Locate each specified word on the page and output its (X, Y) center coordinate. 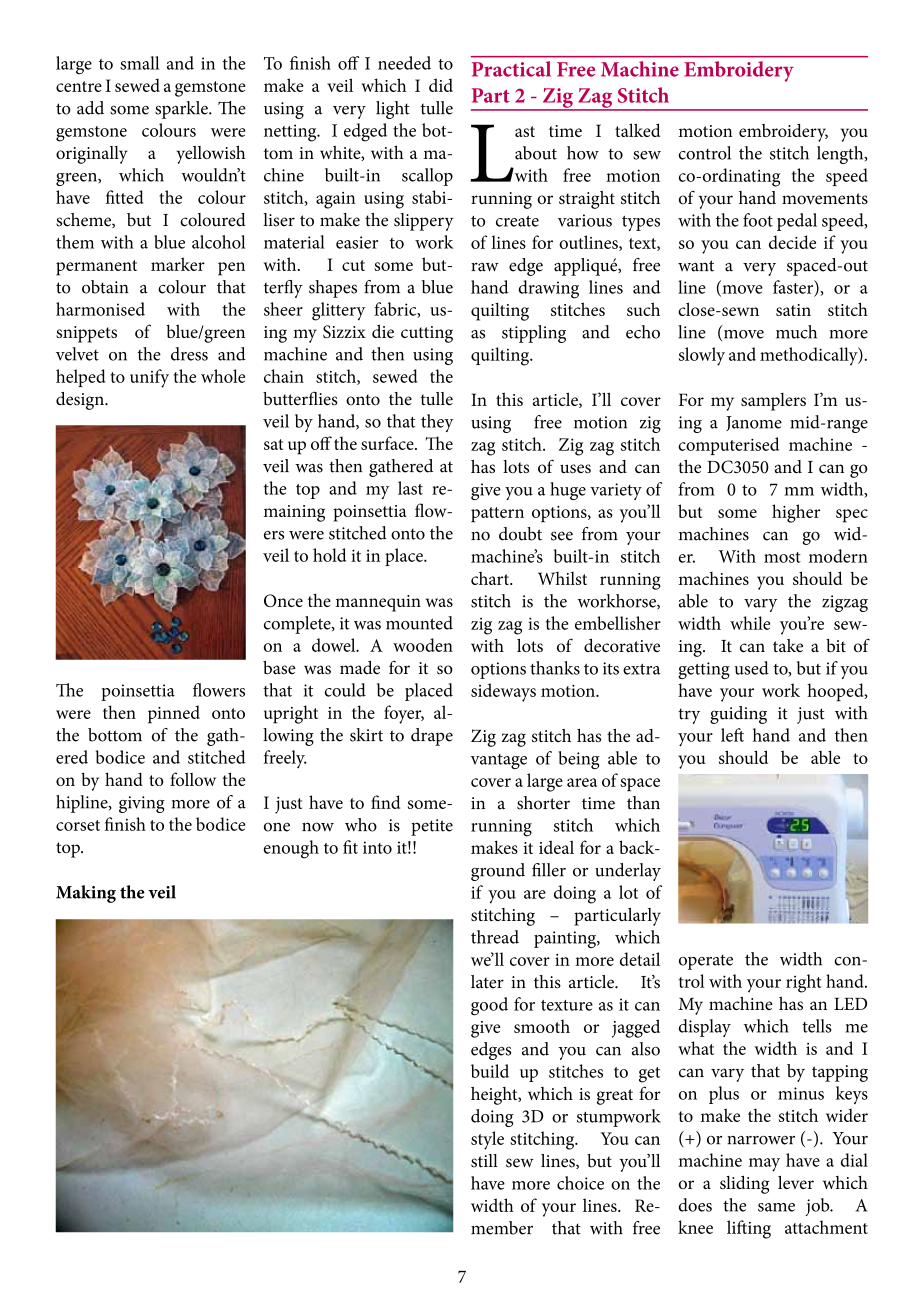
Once (283, 600)
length (841, 155)
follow (193, 779)
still (484, 1161)
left (732, 735)
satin (793, 310)
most (782, 557)
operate (706, 962)
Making (86, 894)
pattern (497, 515)
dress (189, 354)
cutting (427, 334)
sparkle (182, 110)
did (441, 85)
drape (432, 737)
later (487, 982)
